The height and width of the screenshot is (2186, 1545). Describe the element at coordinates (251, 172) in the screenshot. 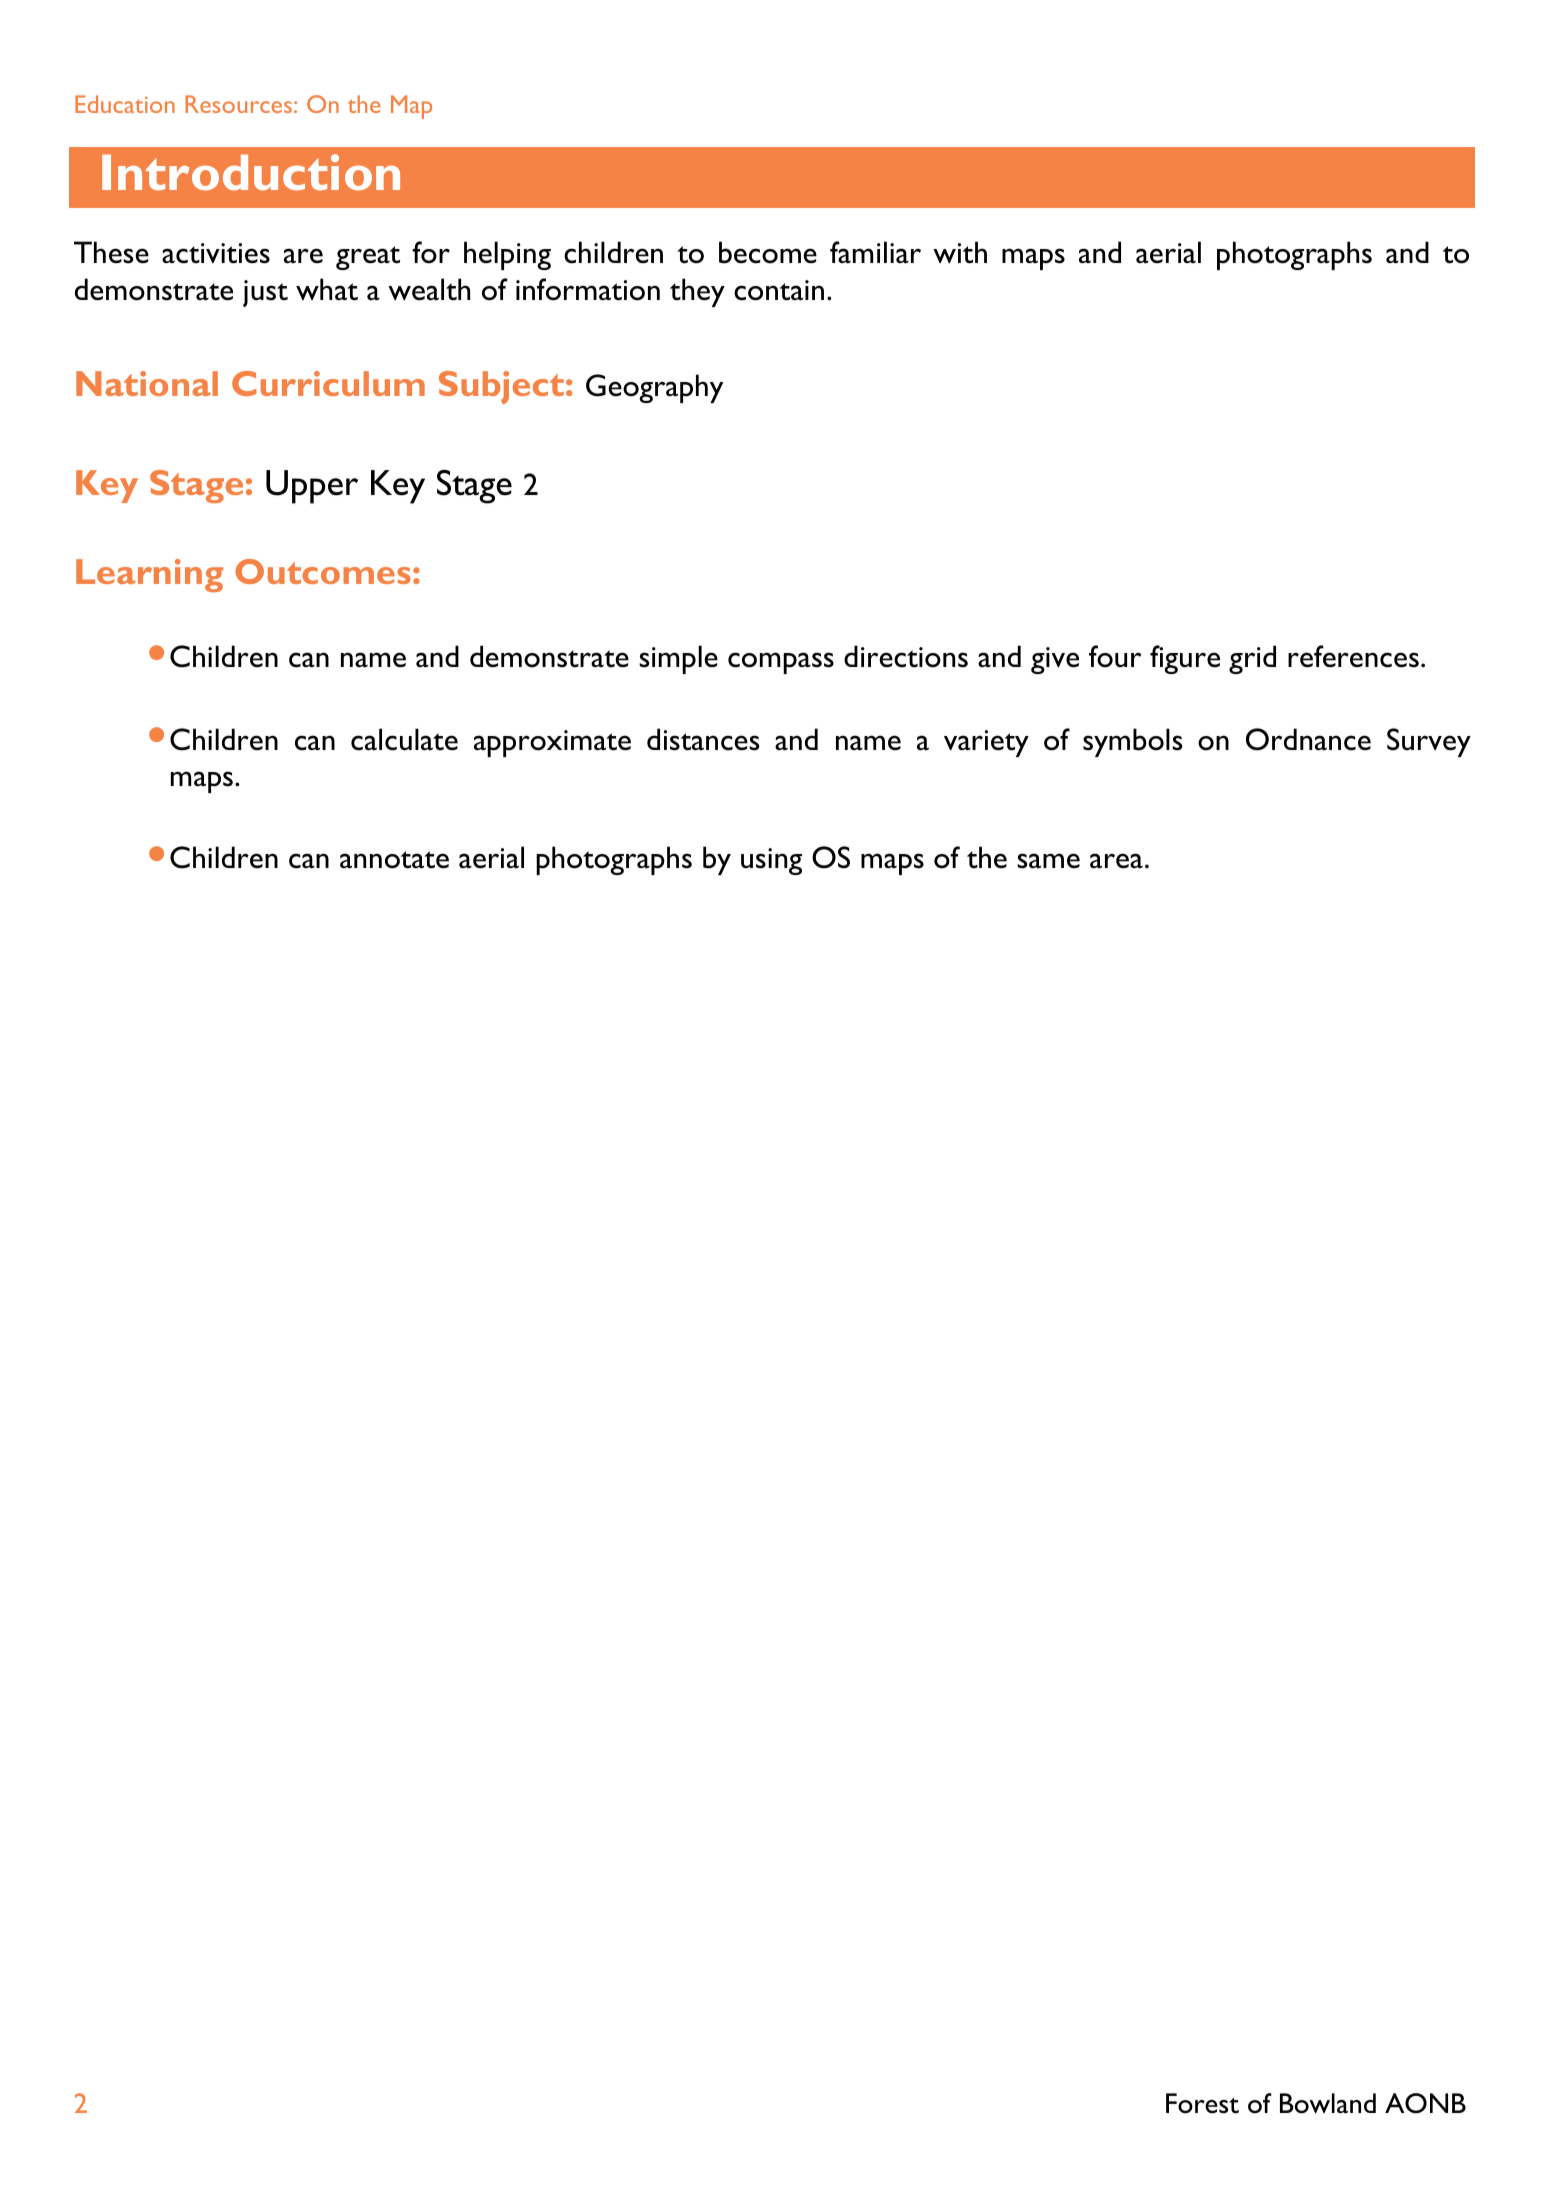

I see `Introduction` at that location.
